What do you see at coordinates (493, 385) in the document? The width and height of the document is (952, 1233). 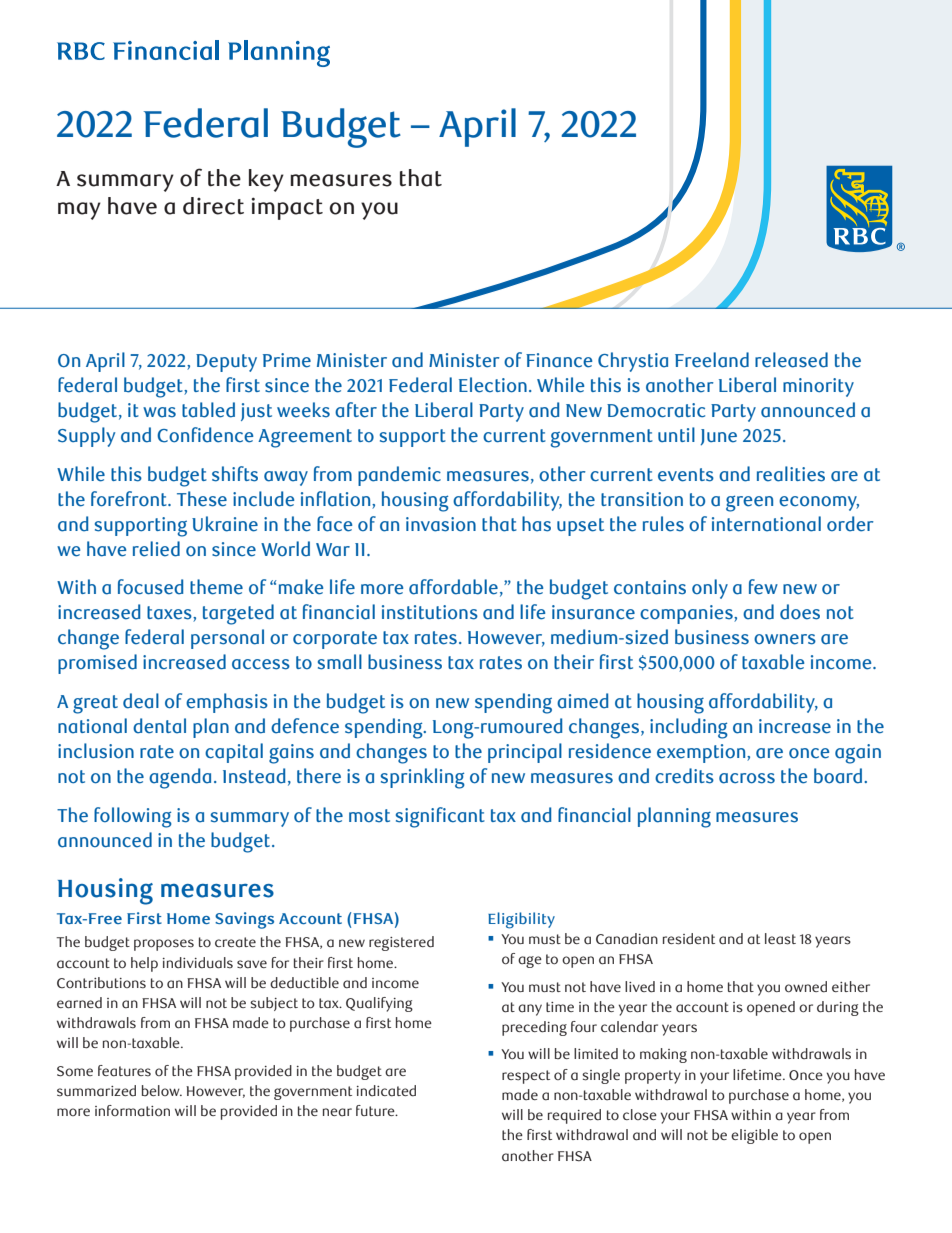 I see `Election` at bounding box center [493, 385].
